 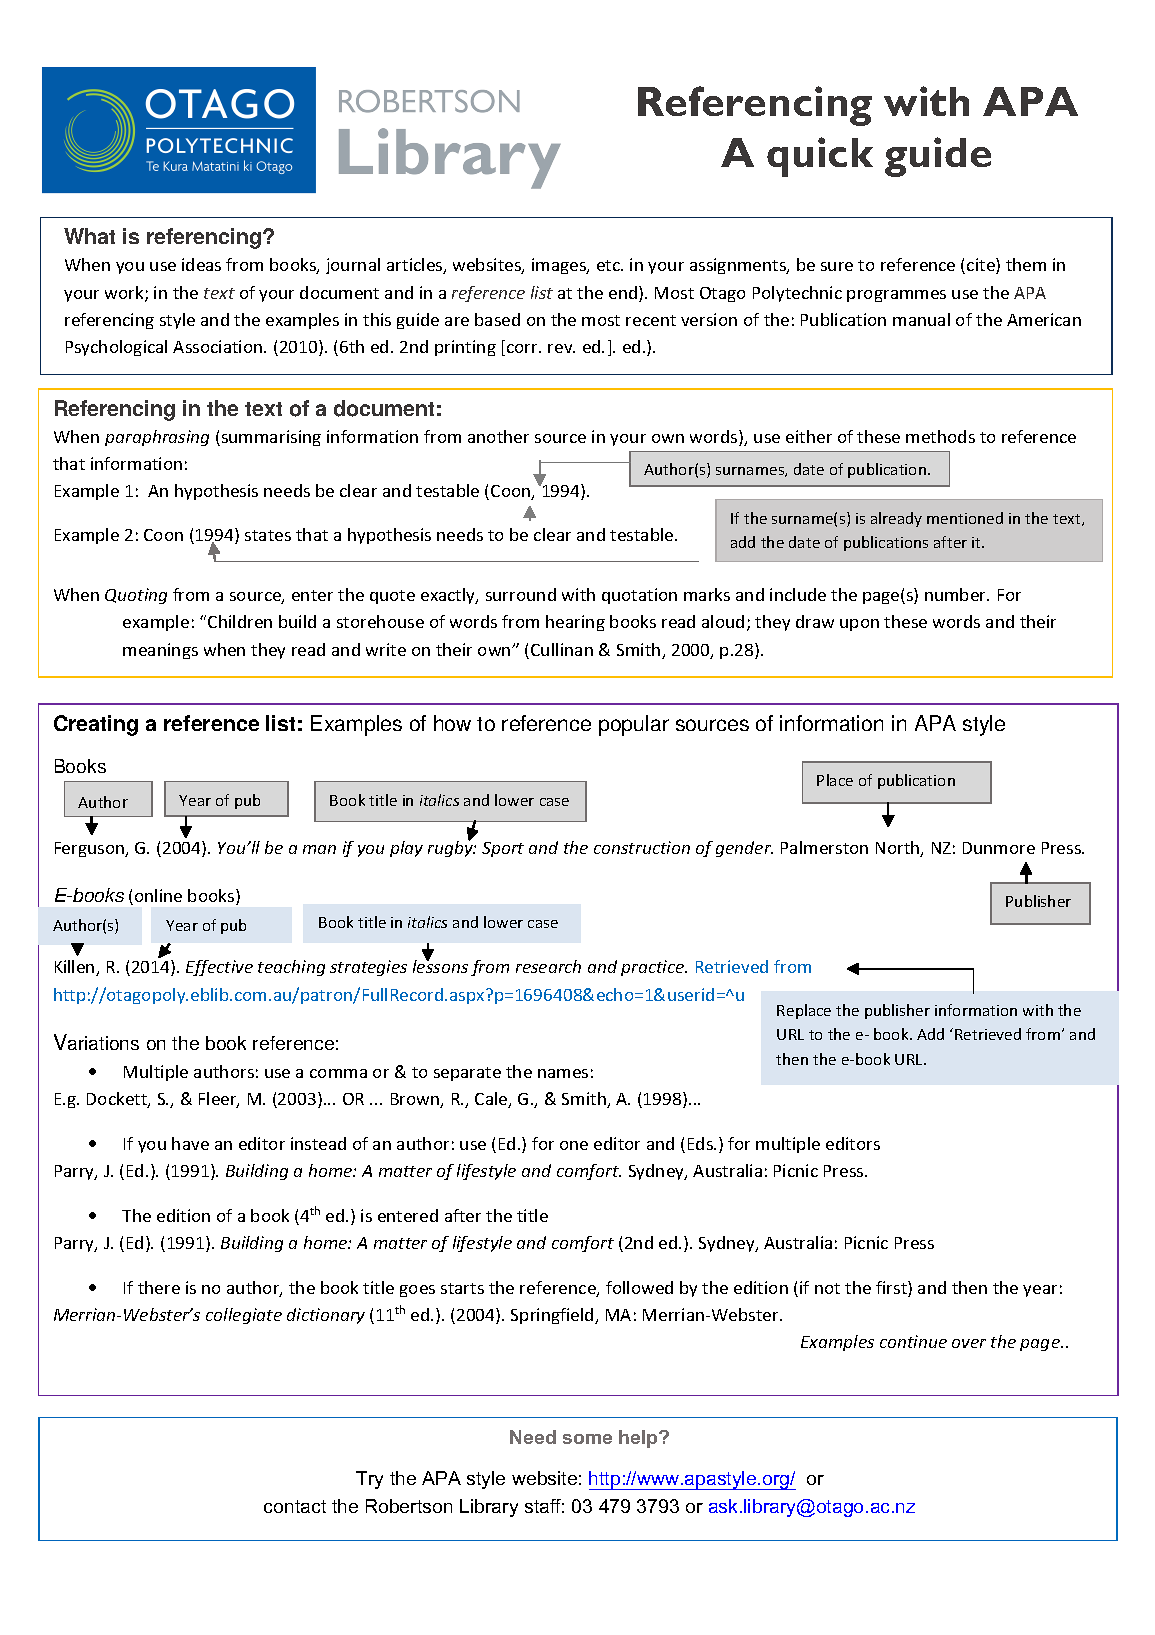 I want to click on some, so click(x=587, y=1439).
